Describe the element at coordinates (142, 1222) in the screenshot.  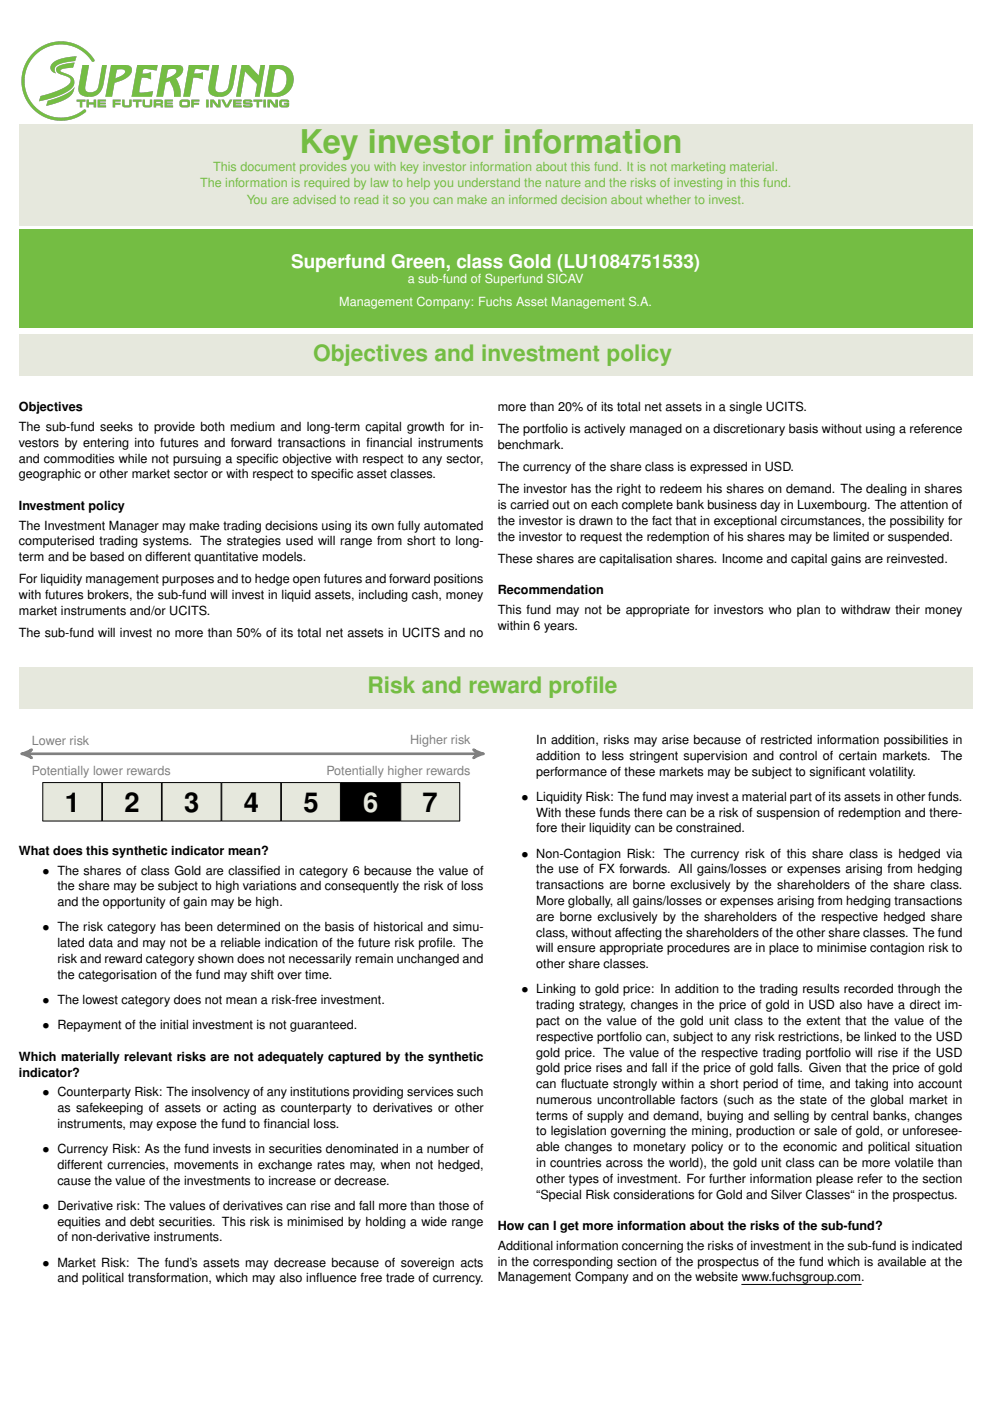
I see `debt` at that location.
